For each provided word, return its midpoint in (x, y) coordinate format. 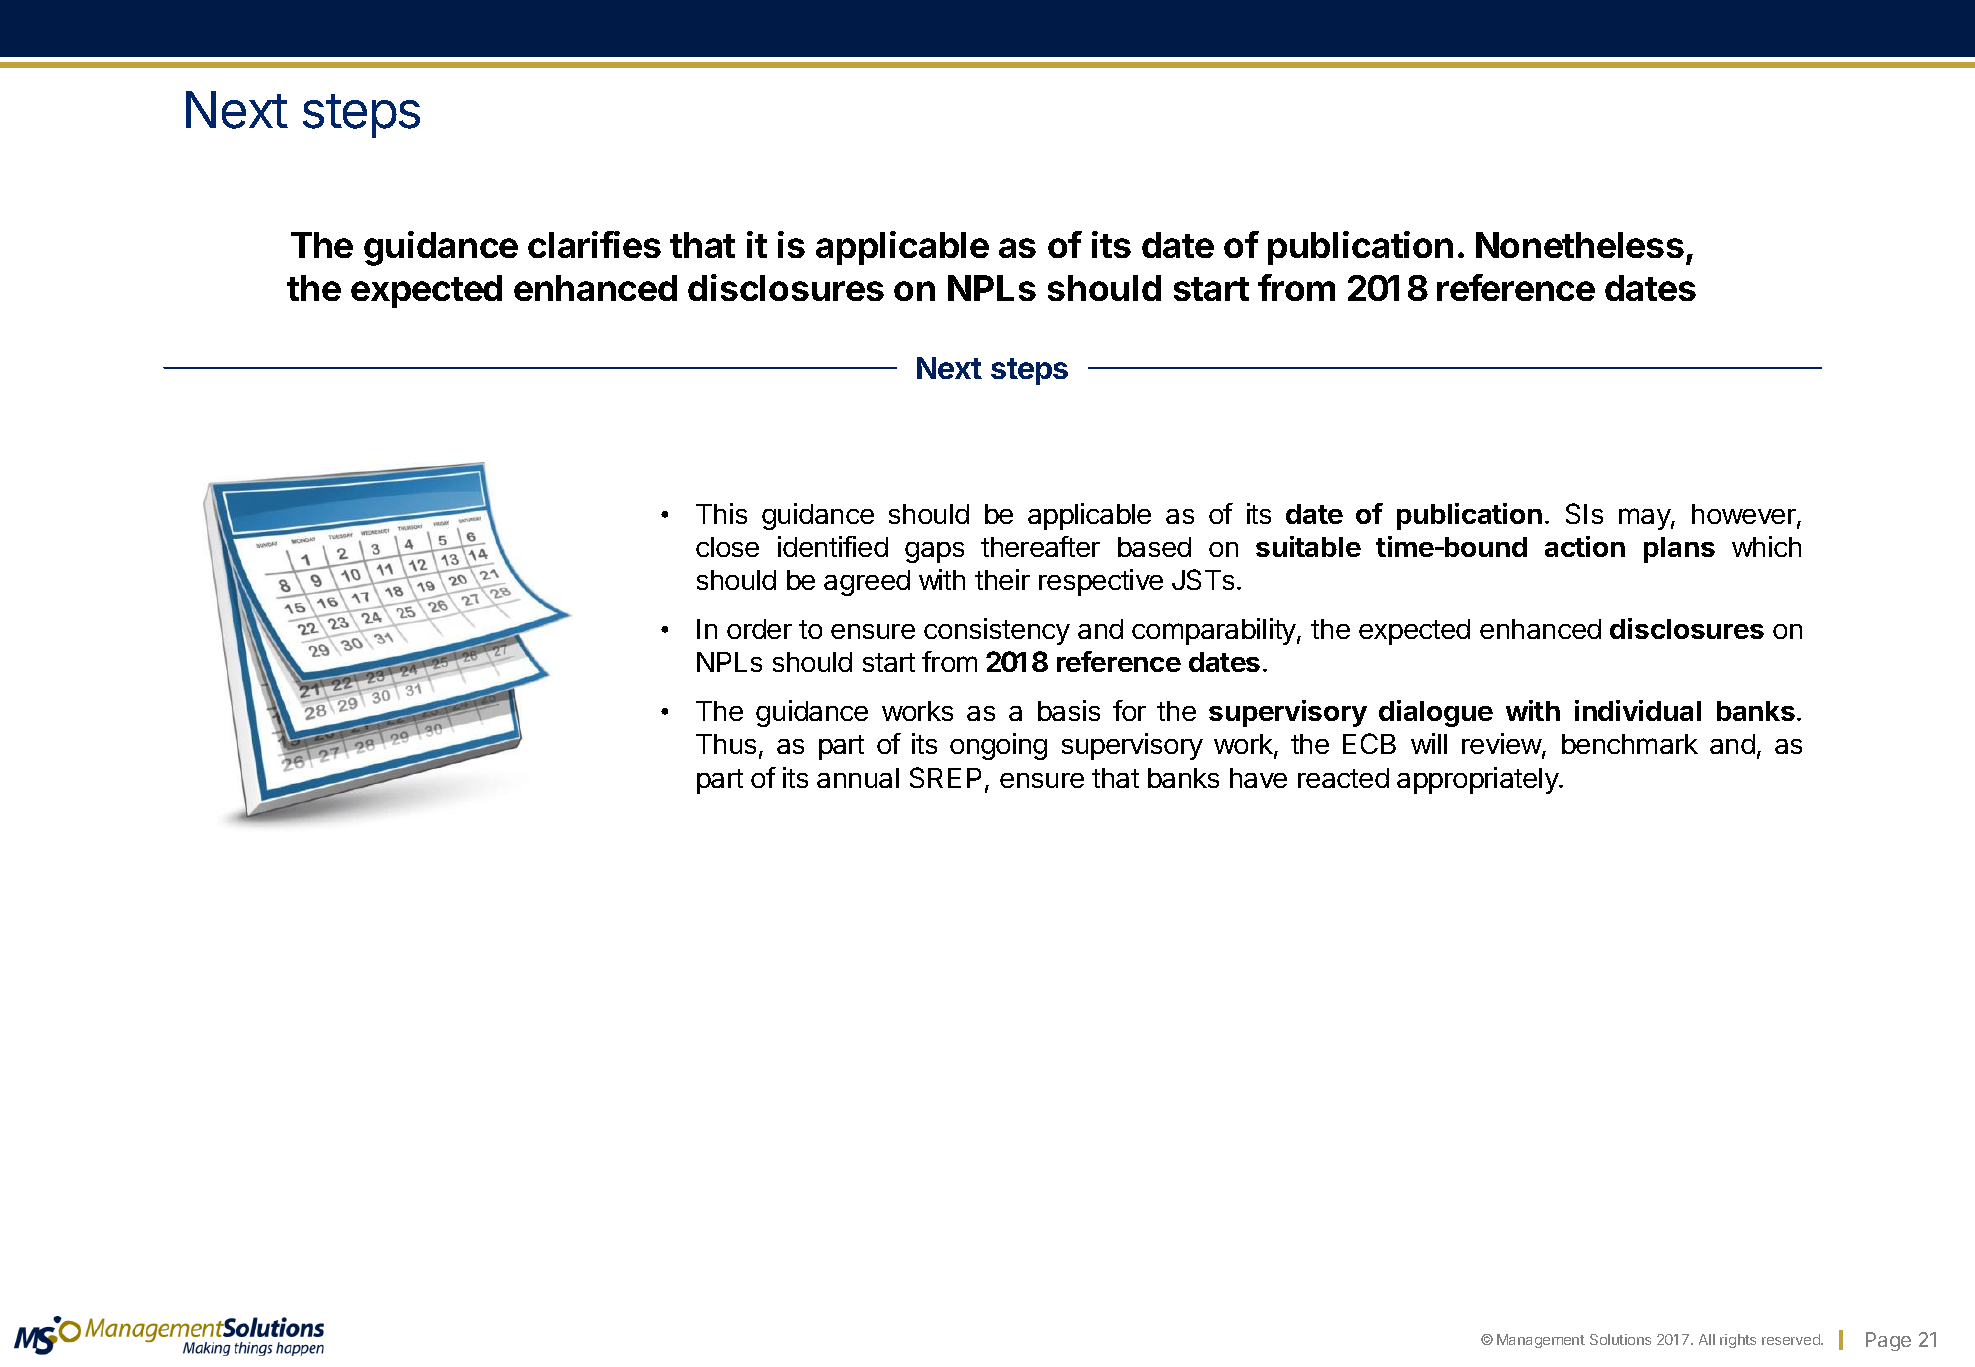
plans (1679, 550)
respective (1101, 582)
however (1745, 515)
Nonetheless (1580, 245)
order (759, 629)
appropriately (1478, 780)
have (1258, 778)
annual (858, 778)
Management (1541, 1341)
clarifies (594, 244)
